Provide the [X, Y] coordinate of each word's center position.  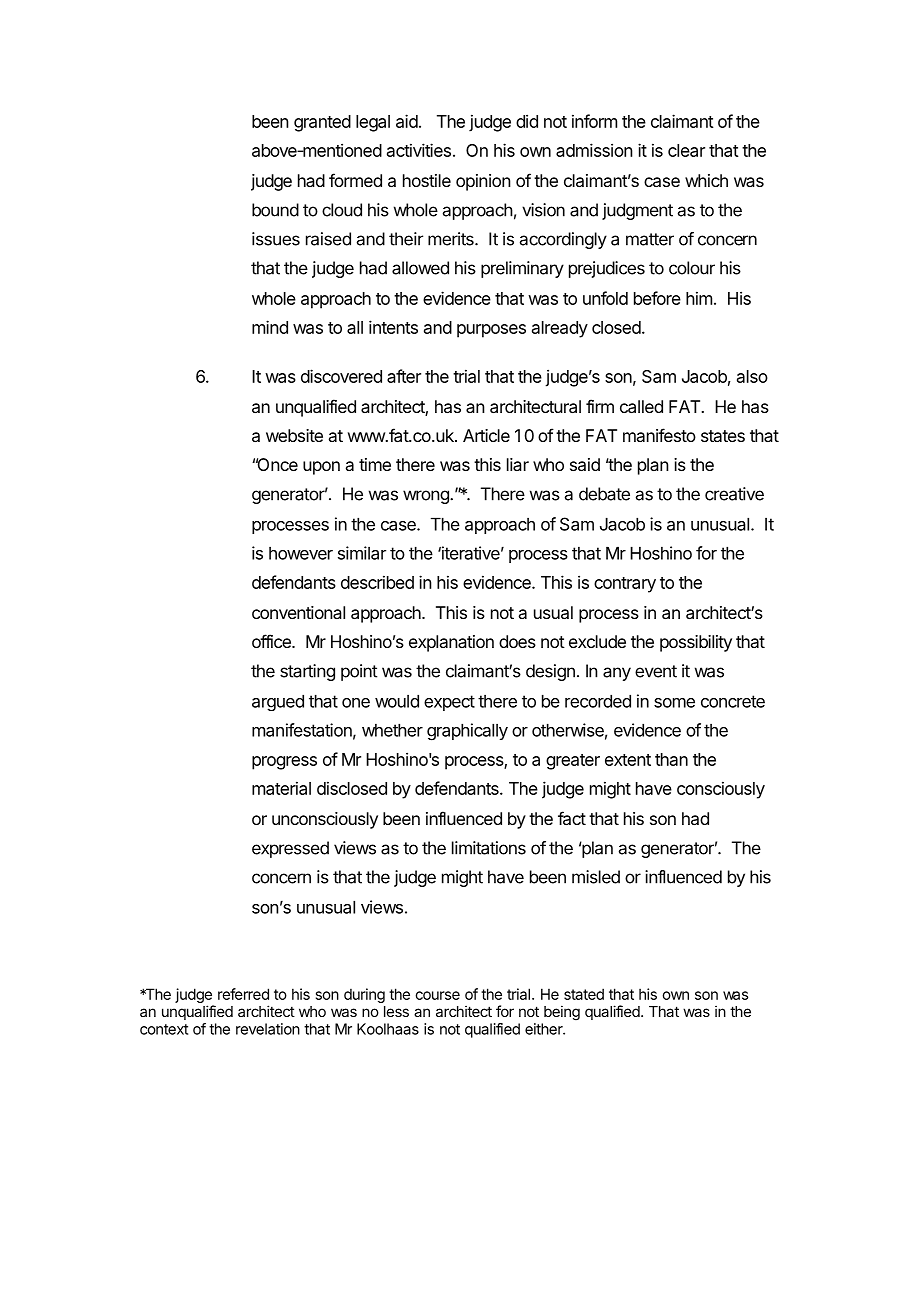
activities [419, 150]
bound [275, 210]
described [377, 582]
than [671, 759]
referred [243, 994]
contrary [625, 585]
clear [686, 150]
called [641, 406]
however [301, 553]
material [281, 788]
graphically [467, 732]
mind [270, 327]
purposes [491, 331]
